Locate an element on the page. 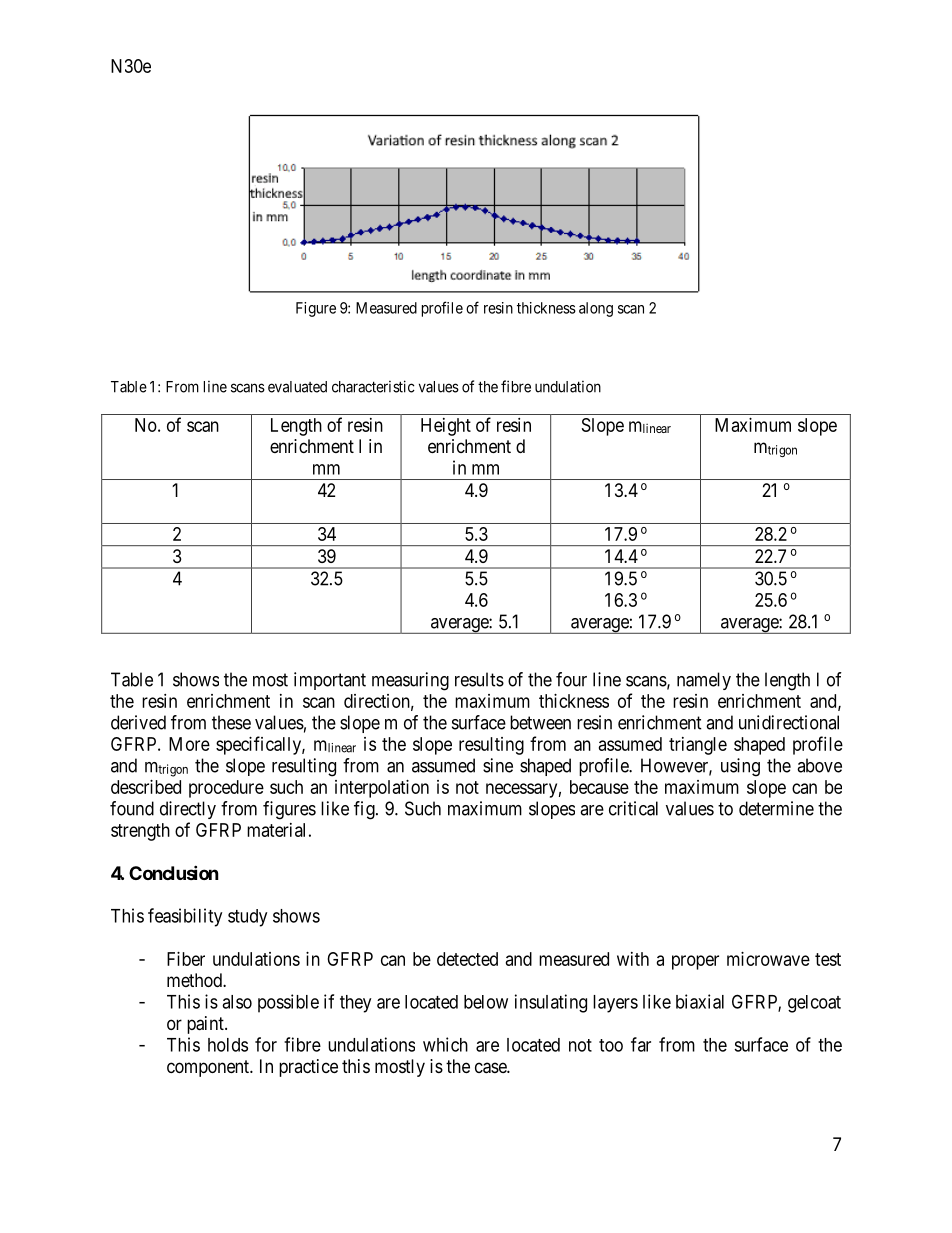 The width and height of the document is (952, 1233). using is located at coordinates (740, 767).
